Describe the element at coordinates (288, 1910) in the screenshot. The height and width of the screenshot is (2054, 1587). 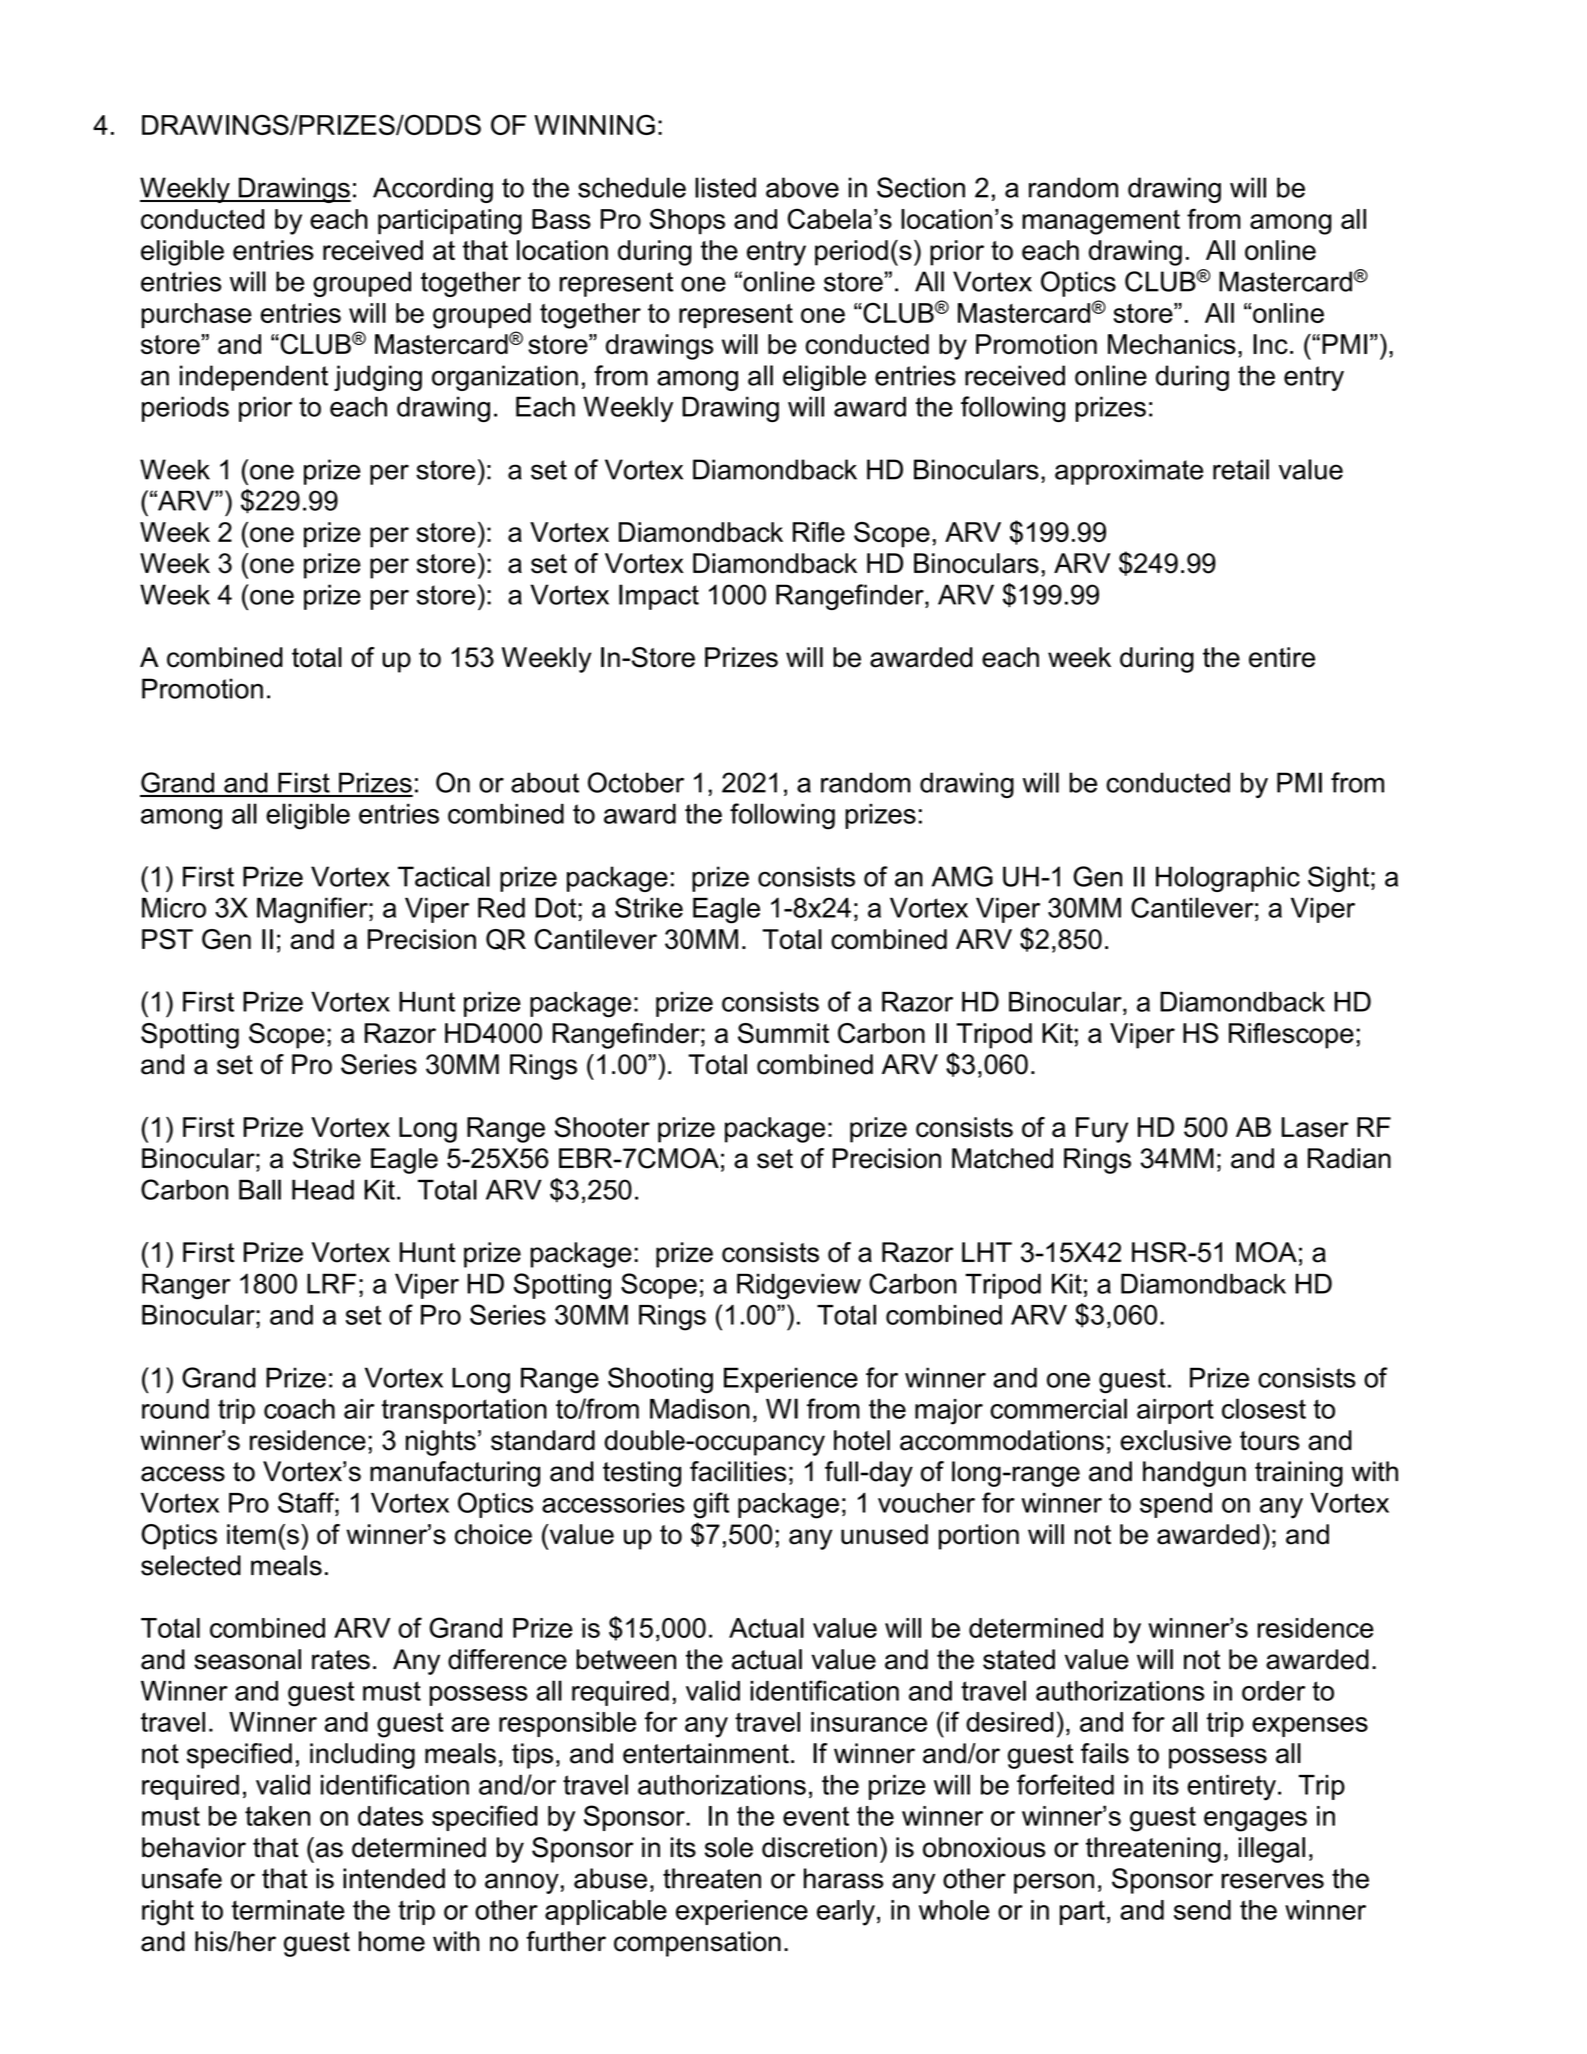
I see `terminate` at that location.
